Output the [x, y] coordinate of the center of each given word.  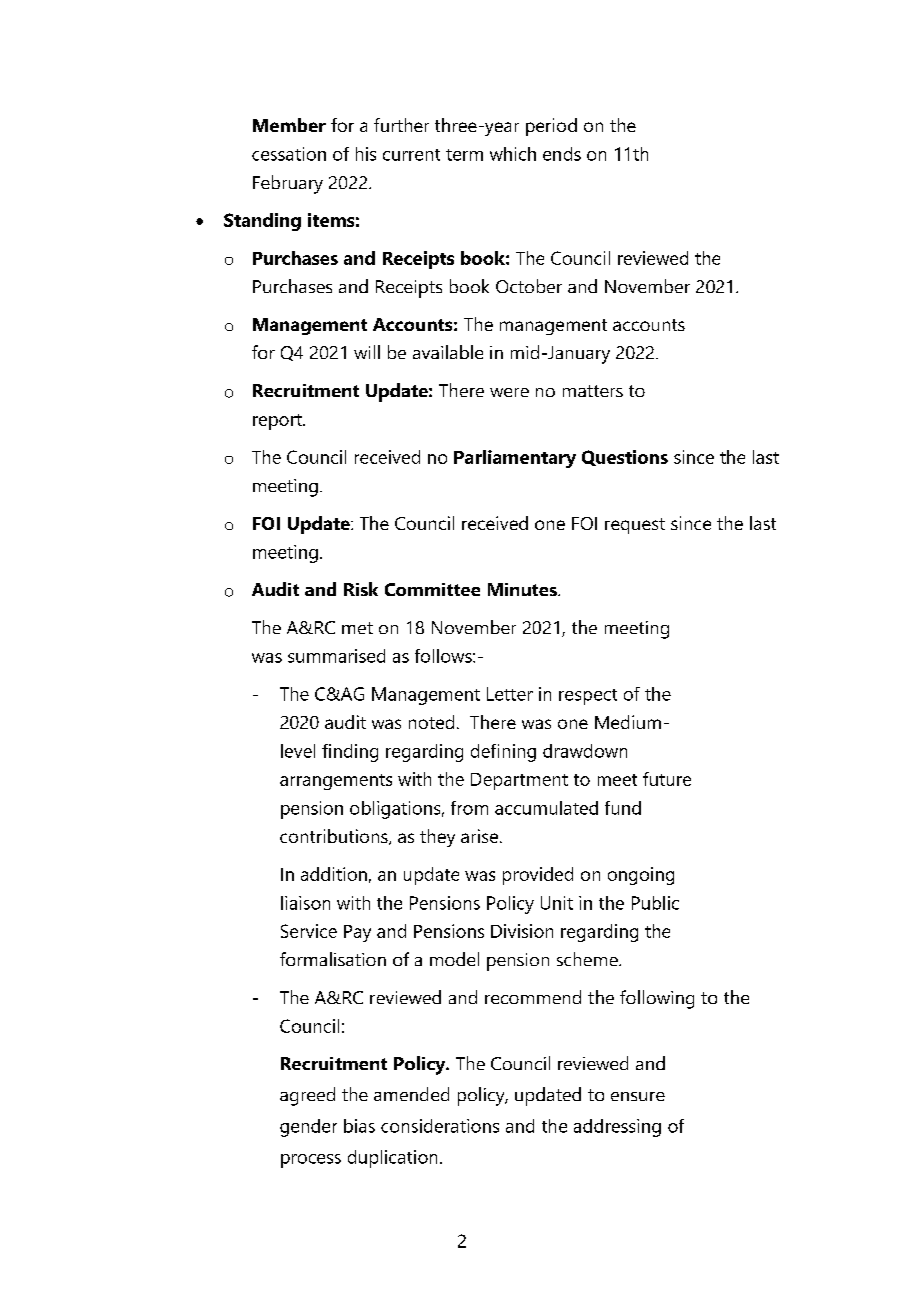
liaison [305, 903]
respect [588, 697]
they [437, 838]
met [357, 628]
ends [562, 154]
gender [308, 1128]
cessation [289, 154]
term [464, 155]
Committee [432, 589]
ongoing [641, 876]
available [448, 352]
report [278, 422]
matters [593, 391]
